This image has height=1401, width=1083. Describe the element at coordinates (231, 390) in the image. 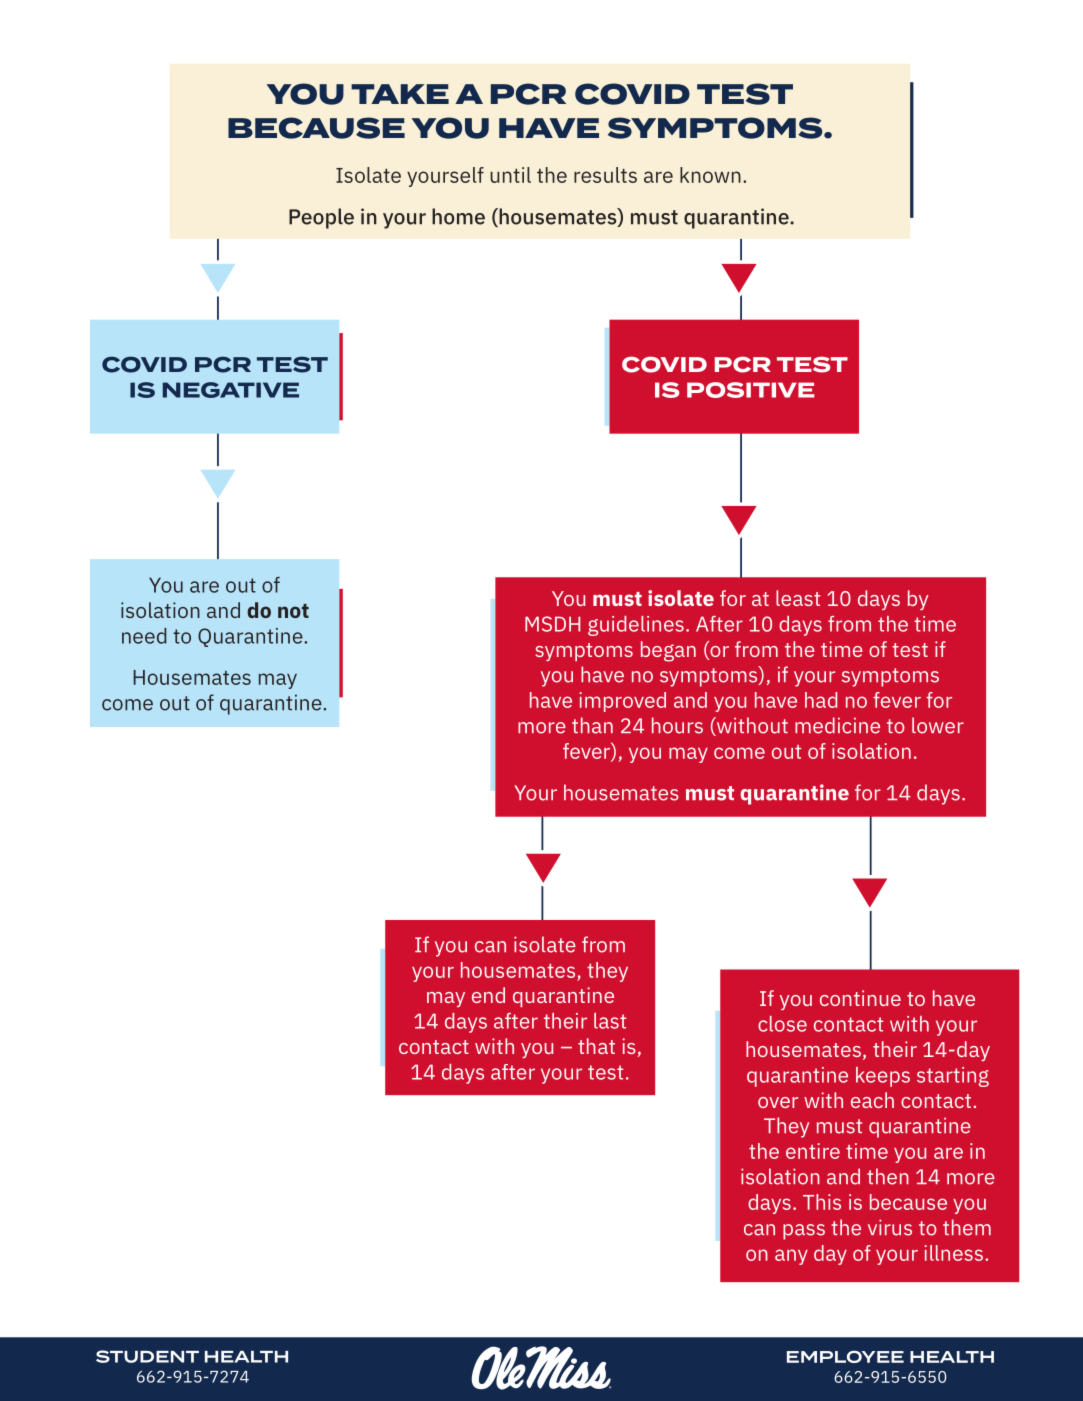

I see `NEGATIVE` at that location.
